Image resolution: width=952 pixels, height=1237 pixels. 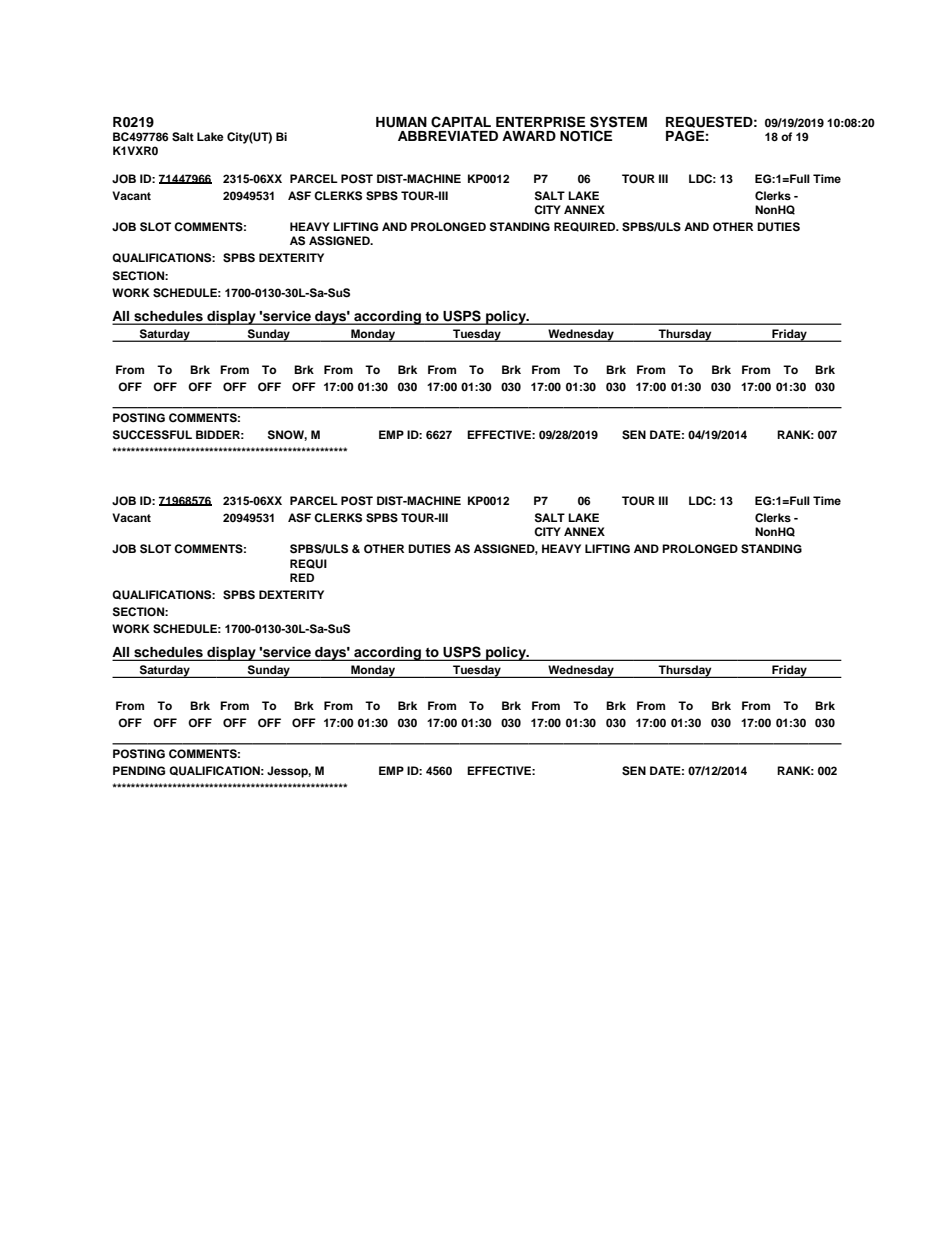 I want to click on PENDING, so click(x=139, y=771).
